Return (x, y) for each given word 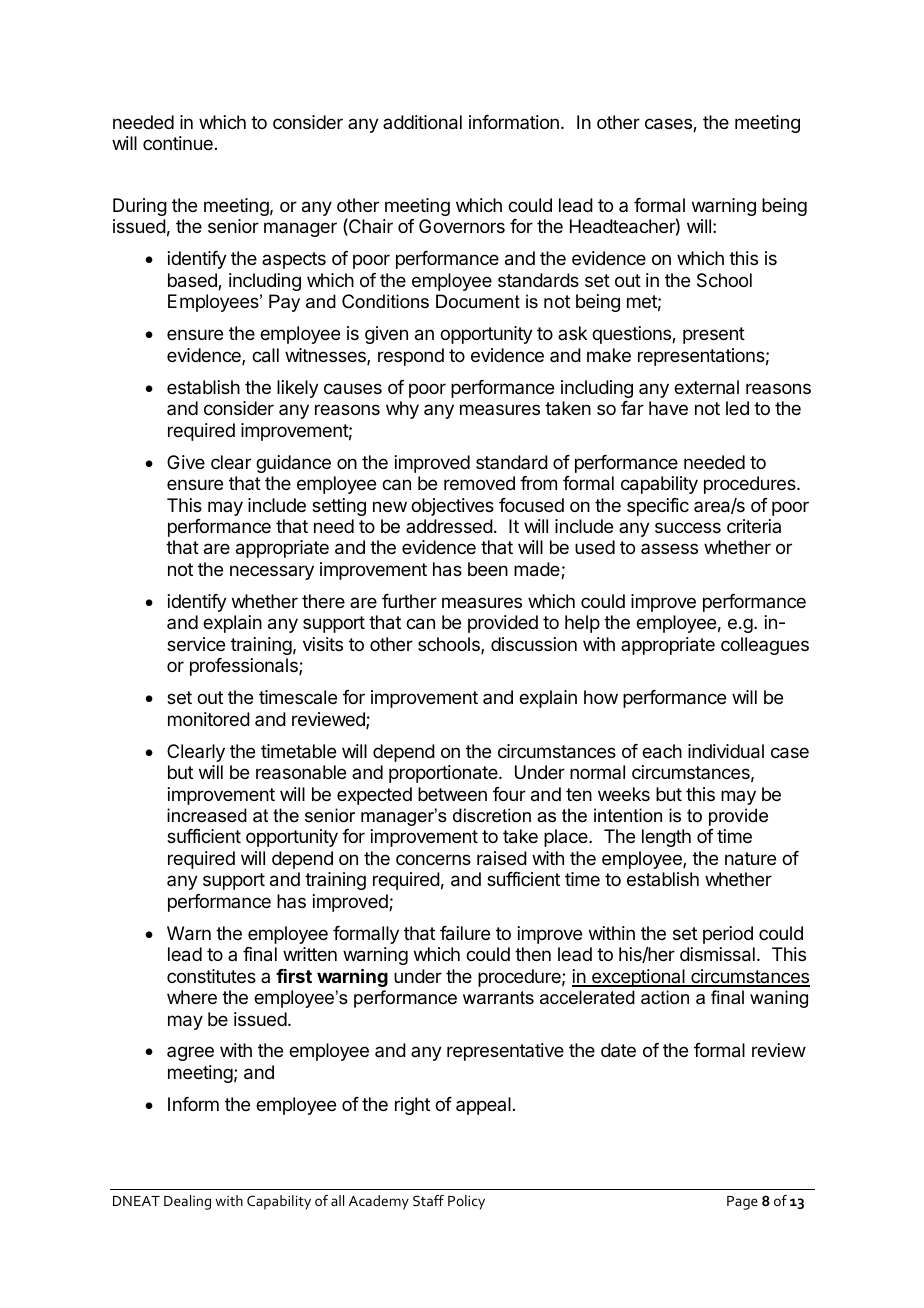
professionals (245, 667)
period (728, 935)
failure (465, 933)
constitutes (211, 976)
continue (178, 143)
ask (572, 333)
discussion (534, 644)
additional (422, 122)
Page (742, 1203)
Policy (466, 1202)
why (402, 410)
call (265, 355)
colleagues (765, 646)
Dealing (187, 1202)
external (706, 387)
